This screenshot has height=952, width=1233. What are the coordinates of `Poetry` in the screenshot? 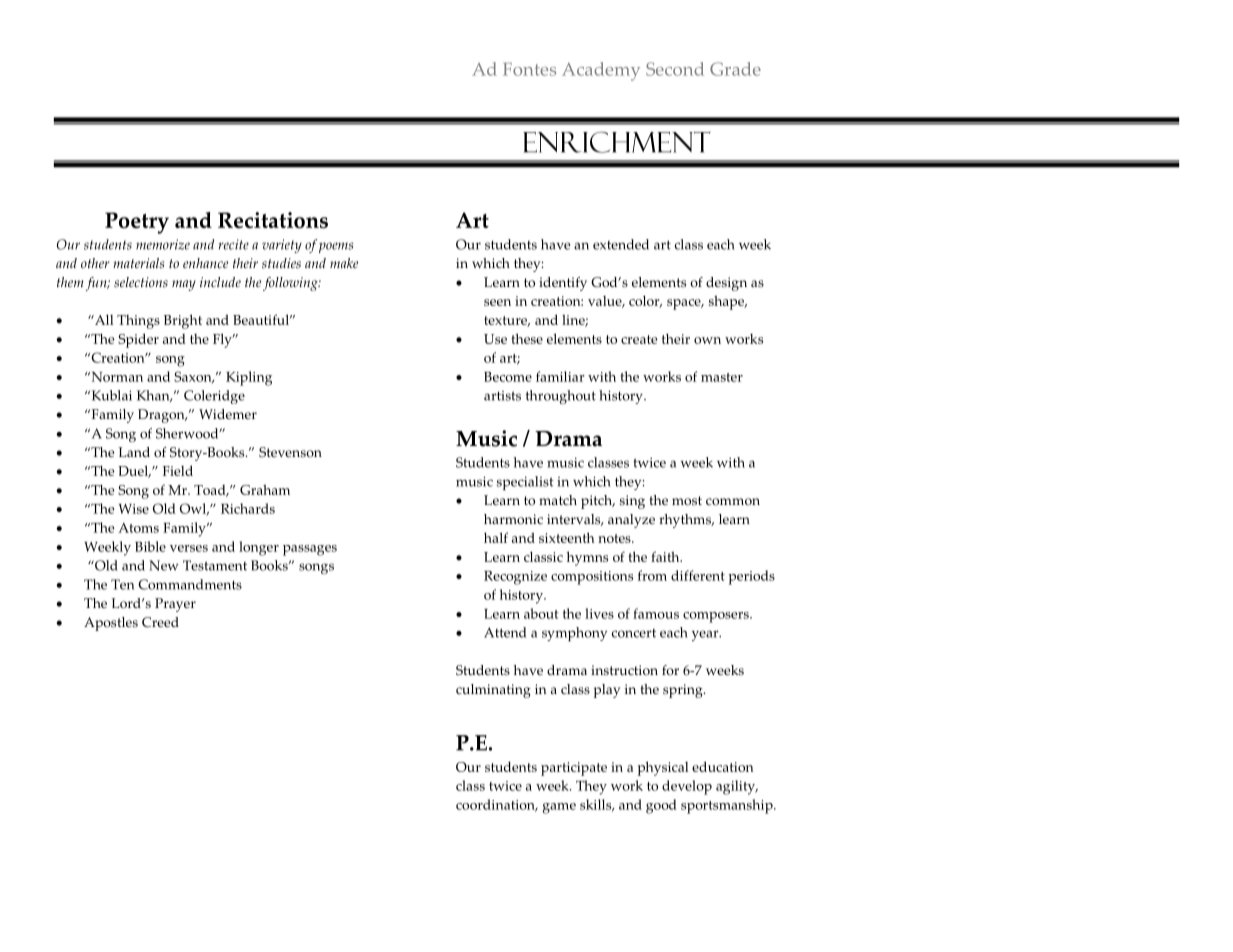 It's located at (137, 223).
